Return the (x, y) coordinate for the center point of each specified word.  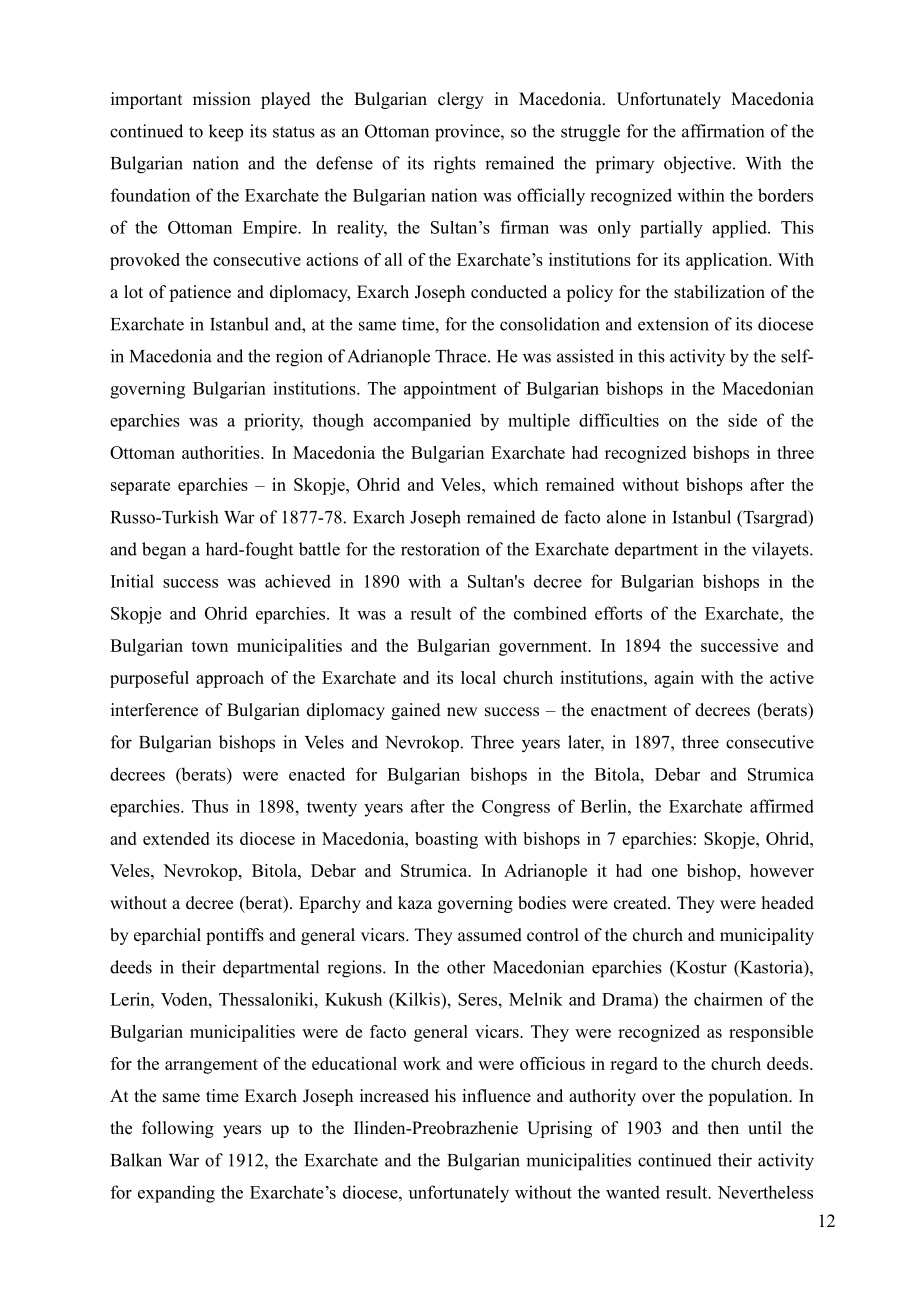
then (723, 1128)
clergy (461, 100)
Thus (210, 806)
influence (496, 1096)
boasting (446, 840)
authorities (222, 452)
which (515, 484)
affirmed (782, 806)
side (742, 420)
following (178, 1129)
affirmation (723, 131)
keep (226, 133)
